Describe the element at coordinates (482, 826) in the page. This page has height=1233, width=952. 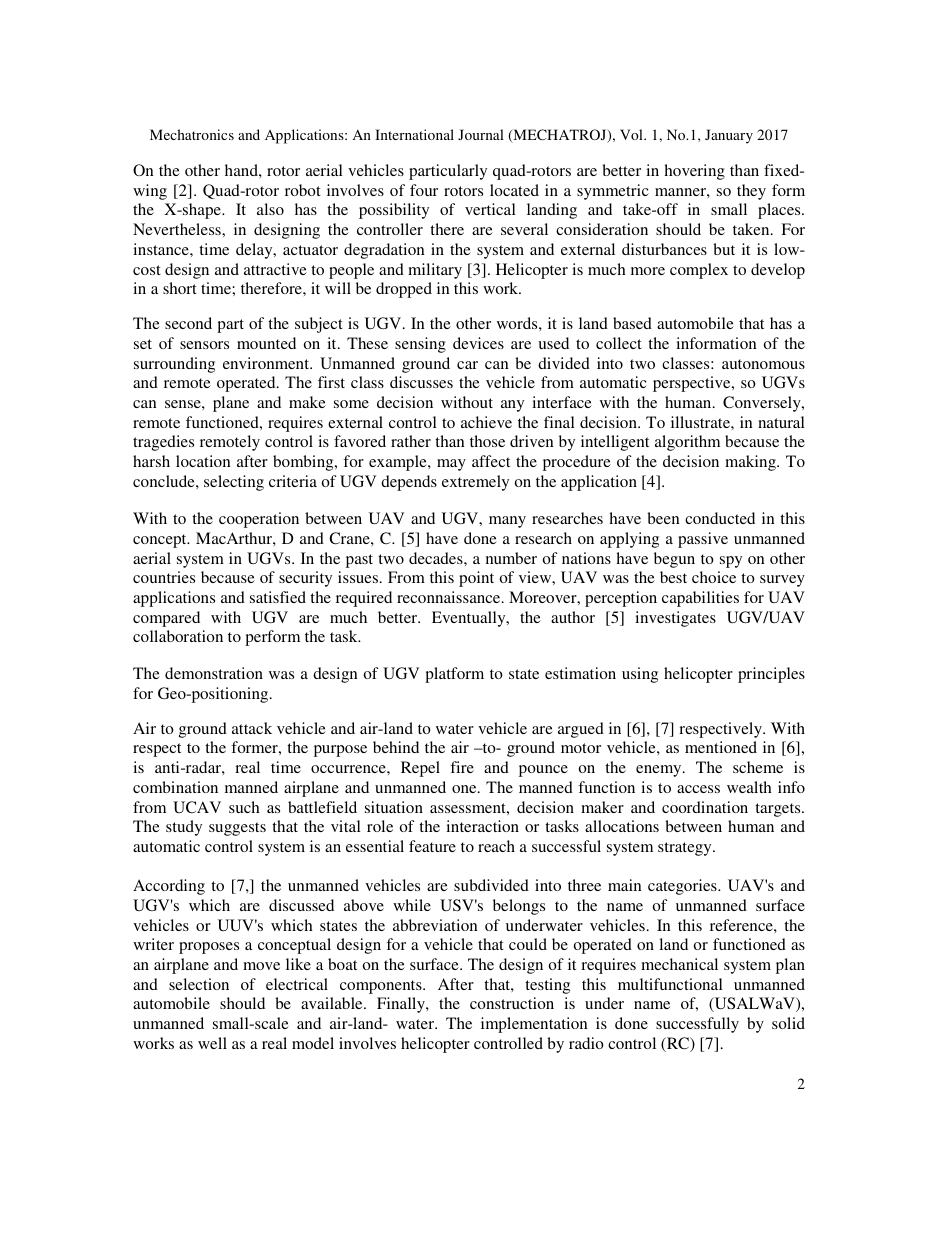
I see `interaction` at that location.
